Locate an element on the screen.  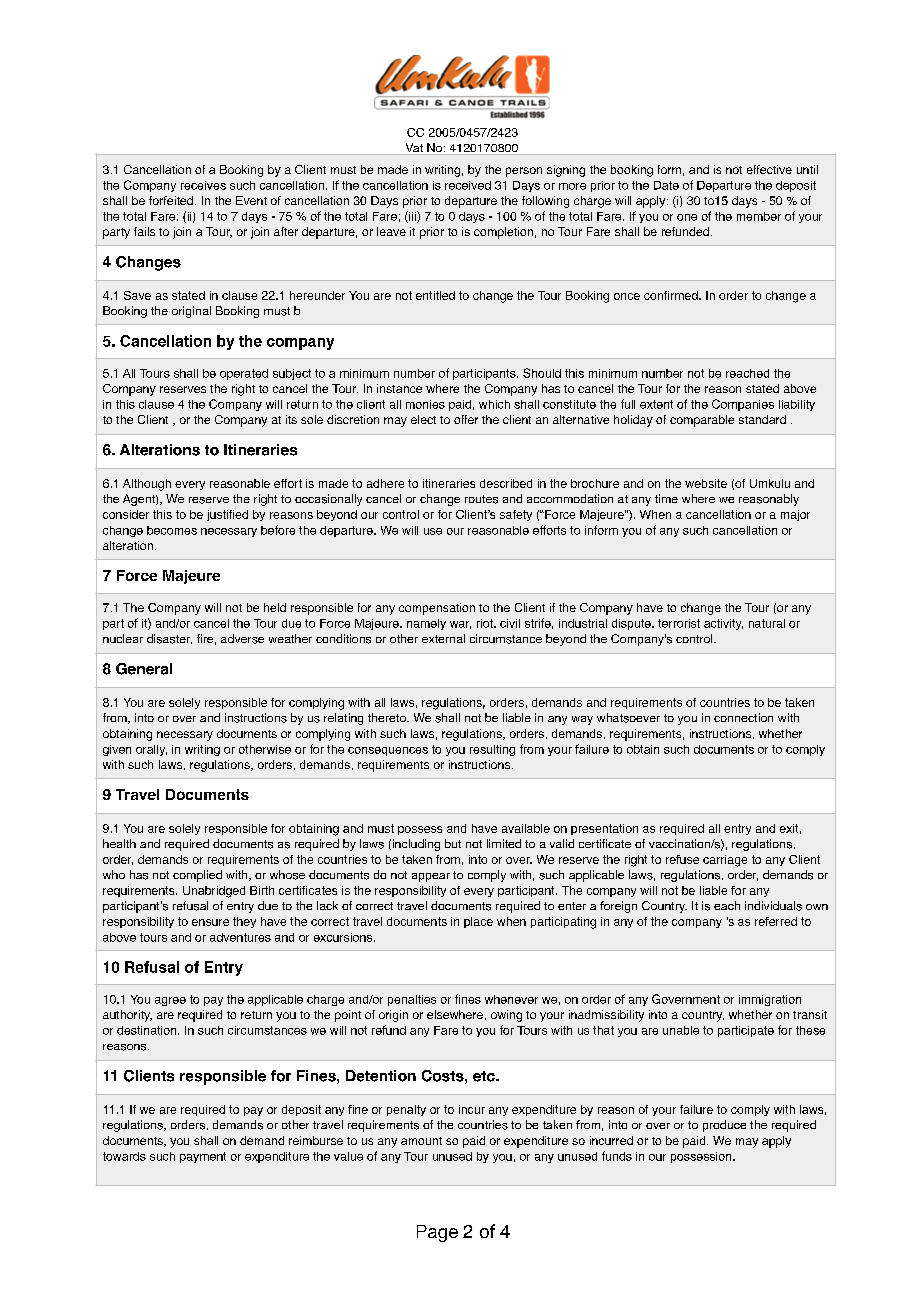
connection is located at coordinates (743, 717).
